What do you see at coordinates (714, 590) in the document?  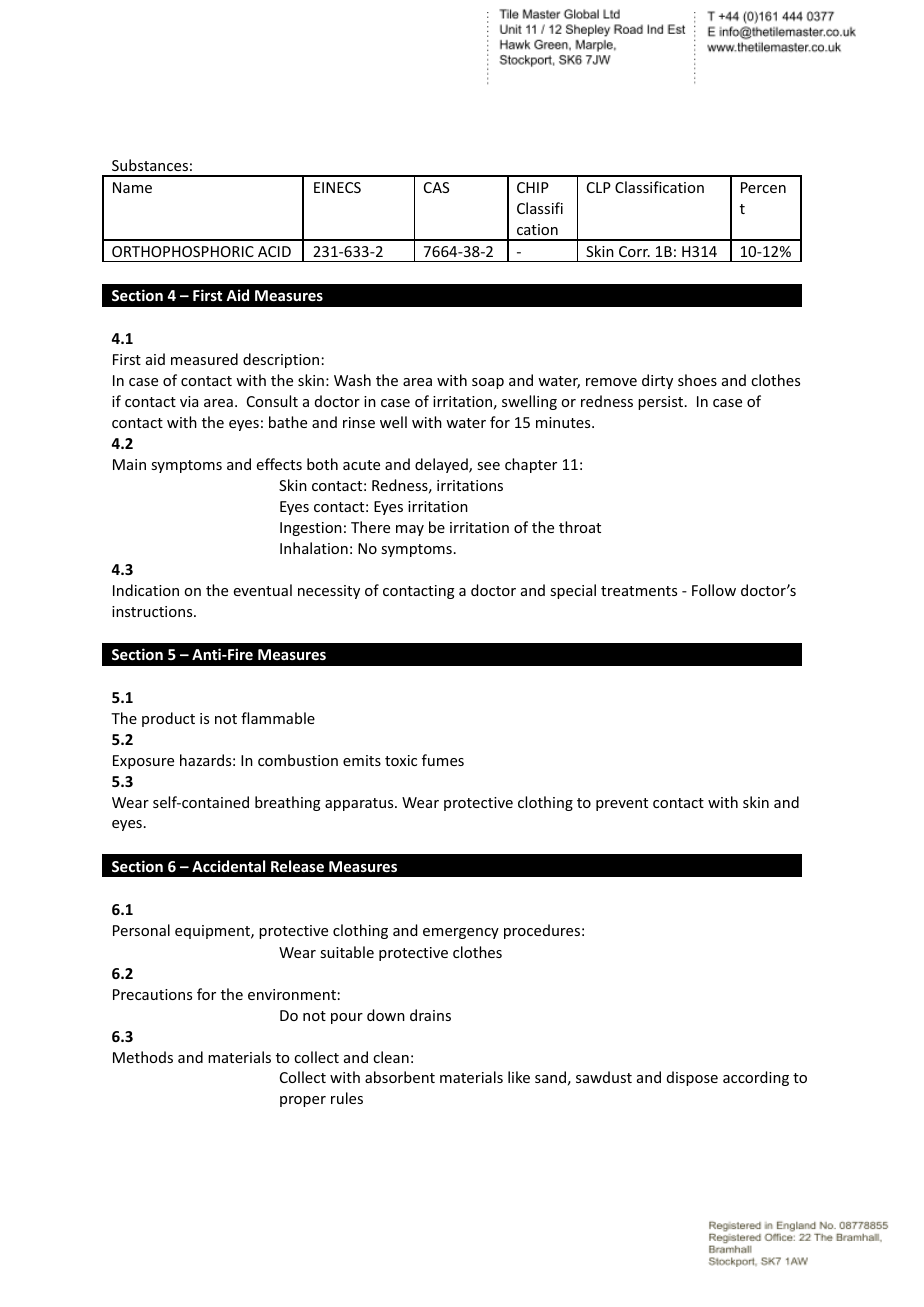 I see `Follow` at bounding box center [714, 590].
